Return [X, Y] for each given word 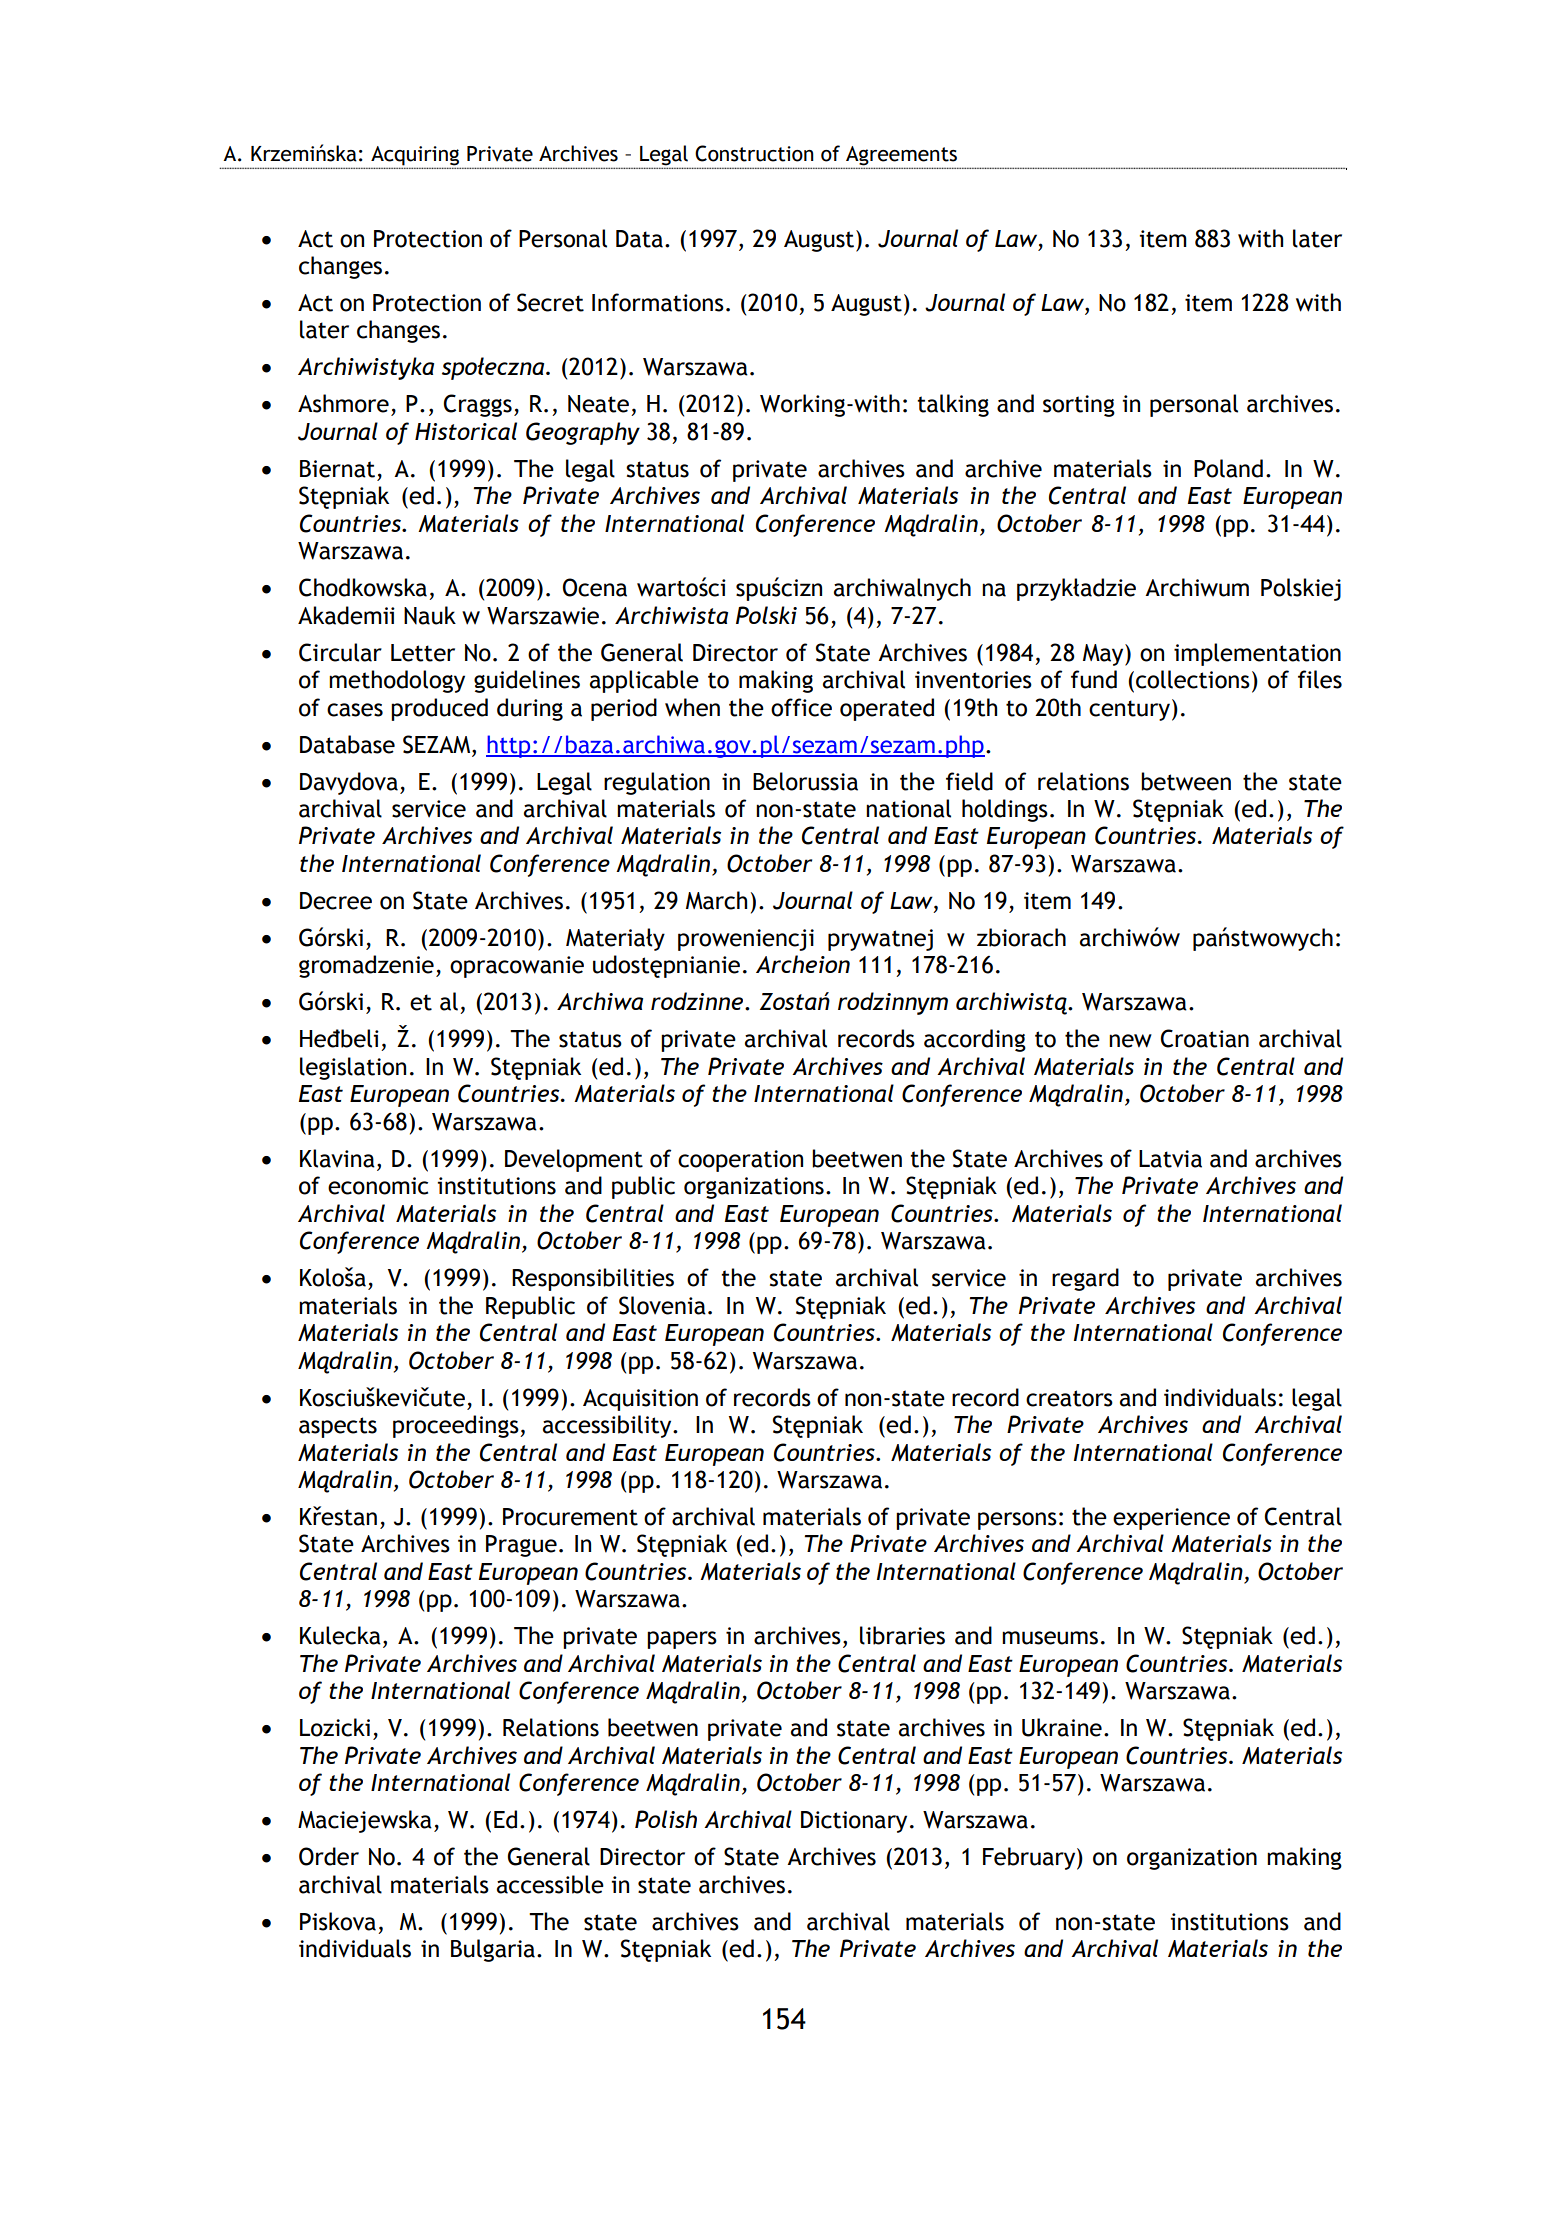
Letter [423, 653]
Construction [754, 153]
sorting [1079, 406]
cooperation [740, 1161]
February [1030, 1858]
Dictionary [854, 1822]
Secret [550, 302]
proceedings [457, 1426]
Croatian [1205, 1038]
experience [1171, 1519]
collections [1193, 679]
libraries [902, 1635]
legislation [353, 1068]
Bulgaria [493, 1950]
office [801, 707]
